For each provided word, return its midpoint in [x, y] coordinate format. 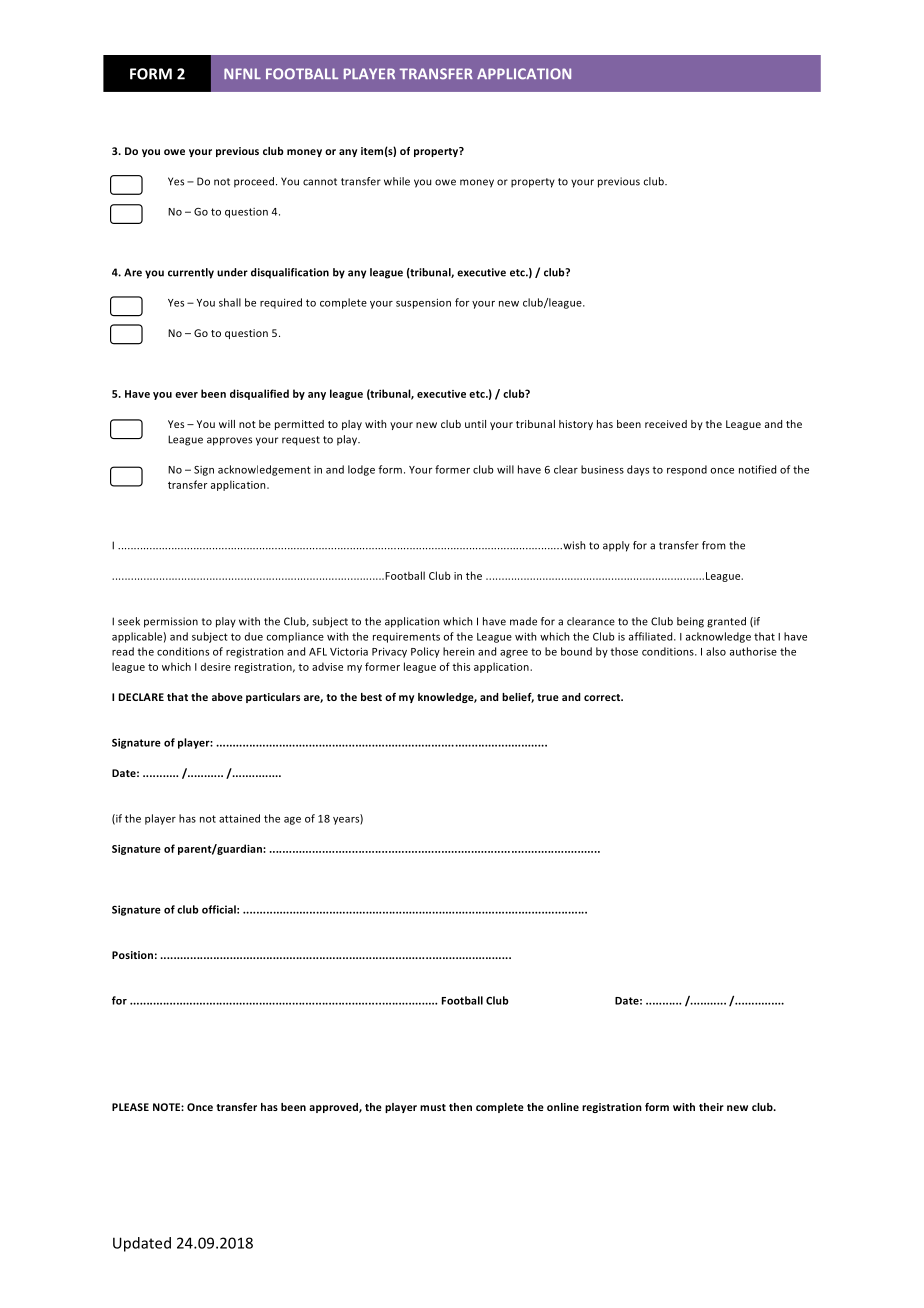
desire [216, 666]
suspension [423, 303]
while [397, 181]
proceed [255, 182]
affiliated [652, 636]
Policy [425, 652]
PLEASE [130, 1107]
